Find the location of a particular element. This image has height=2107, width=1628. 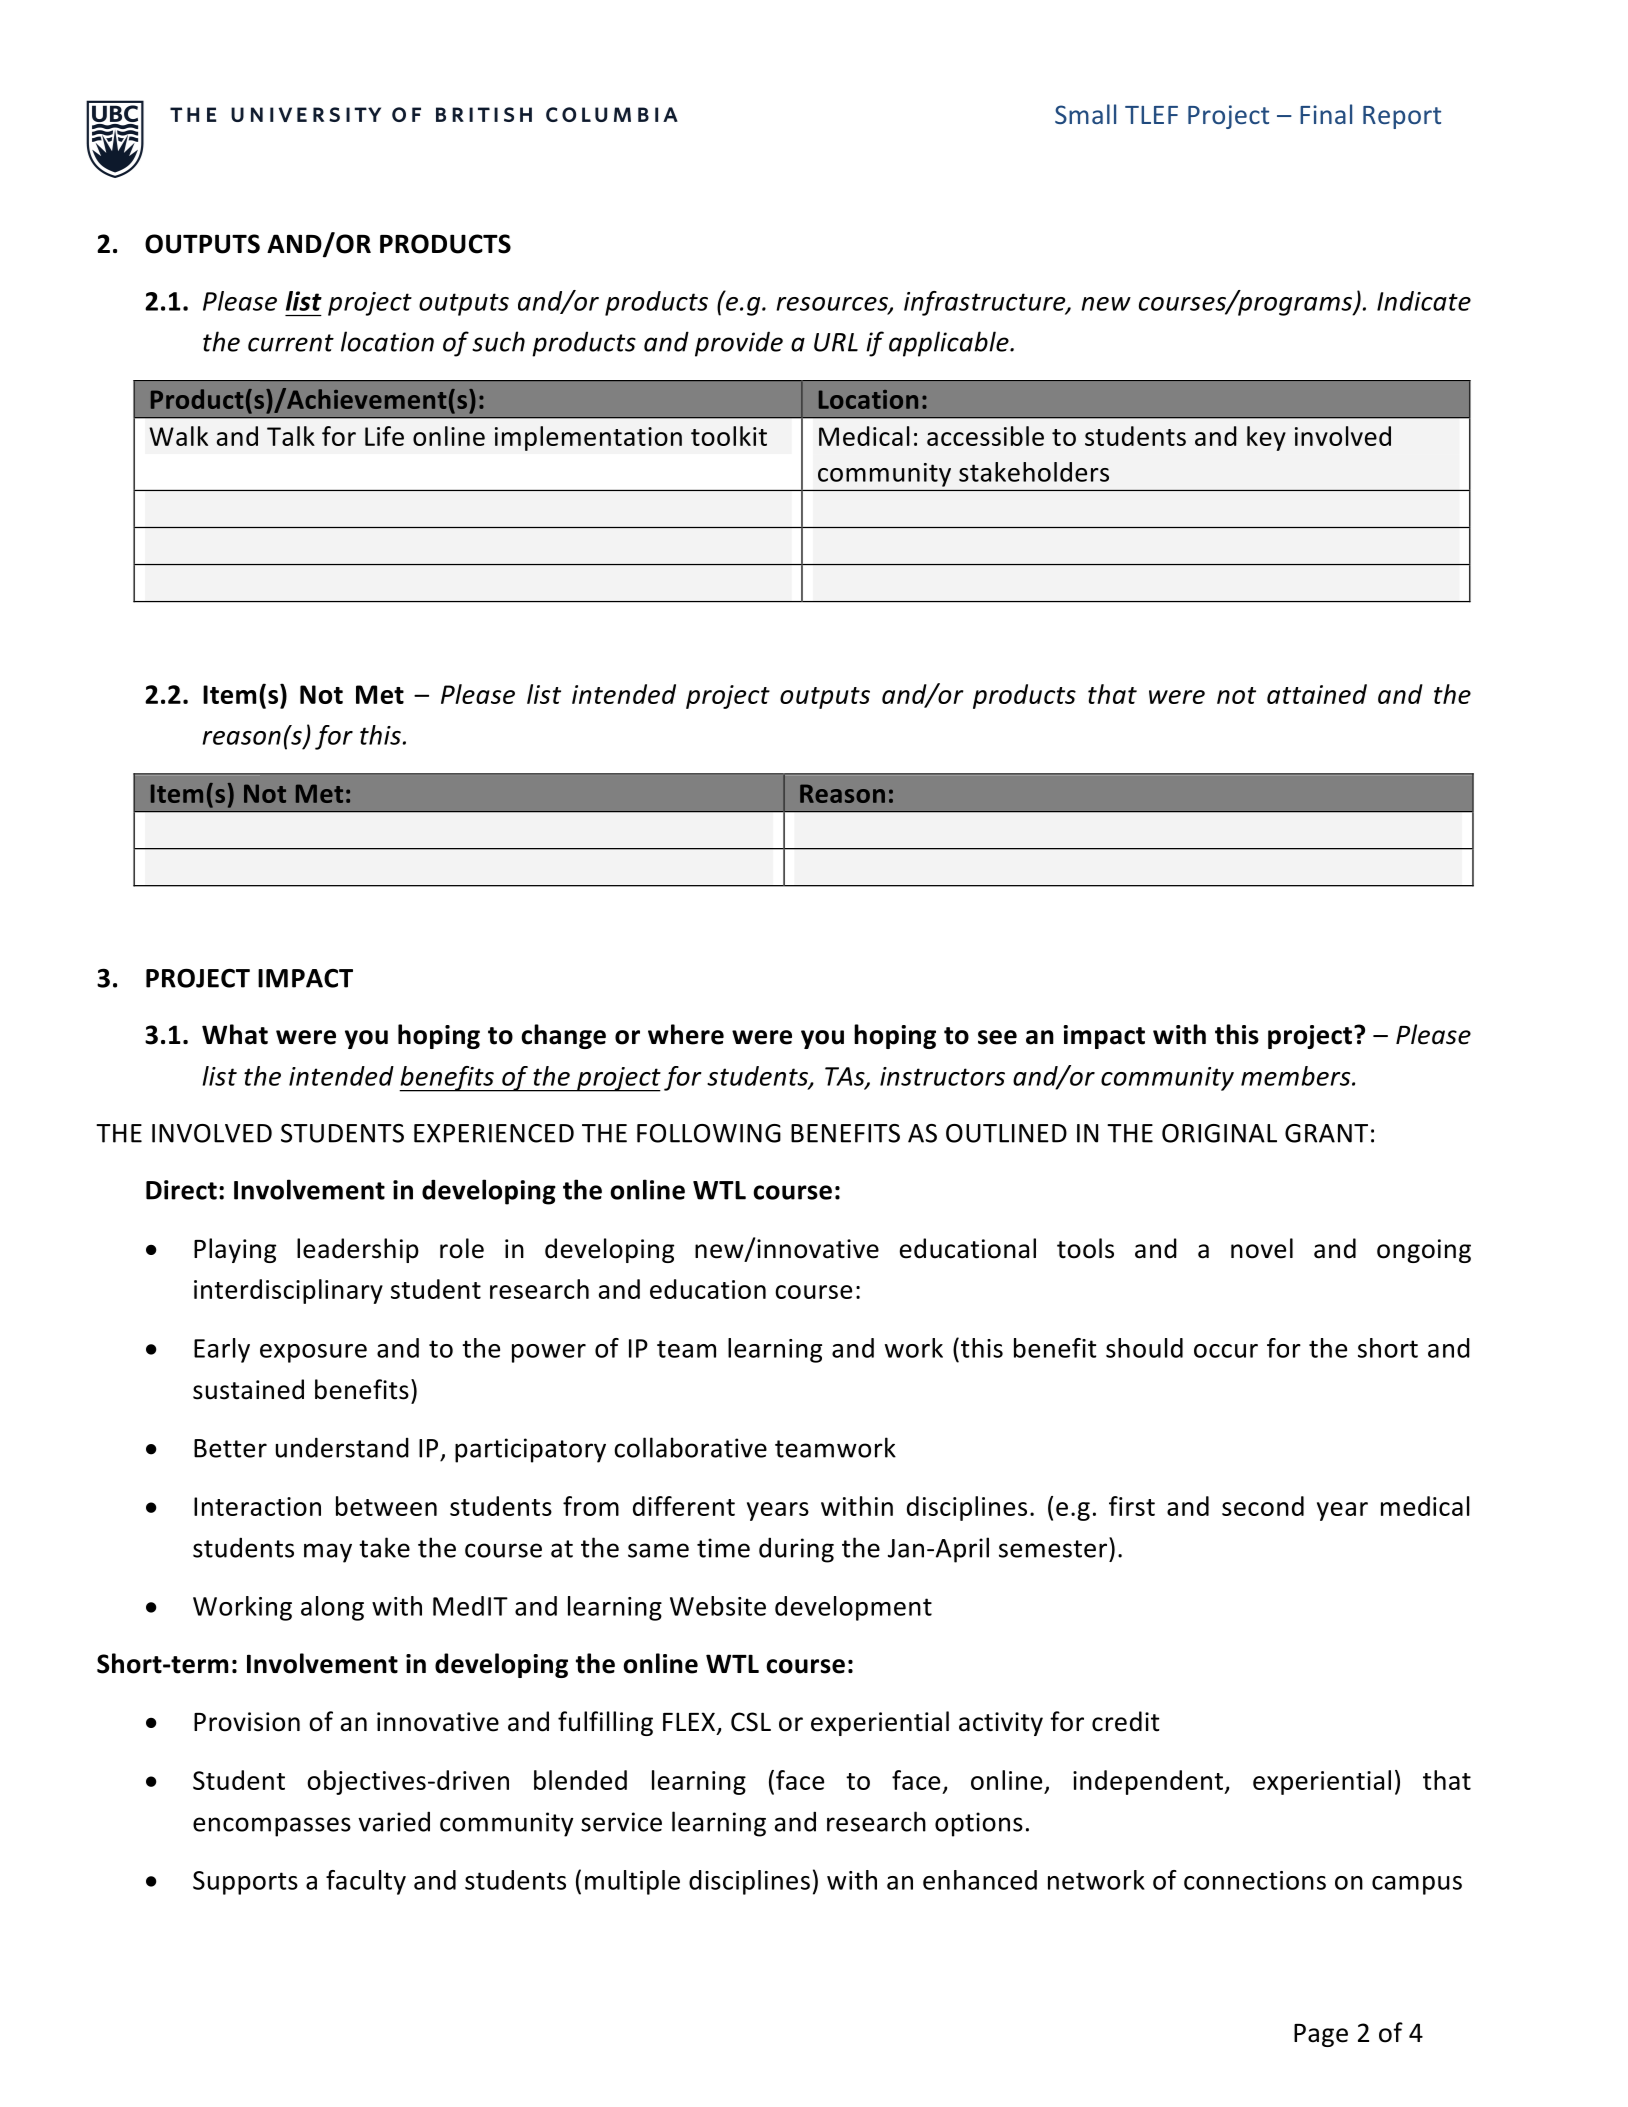

may is located at coordinates (328, 1553).
